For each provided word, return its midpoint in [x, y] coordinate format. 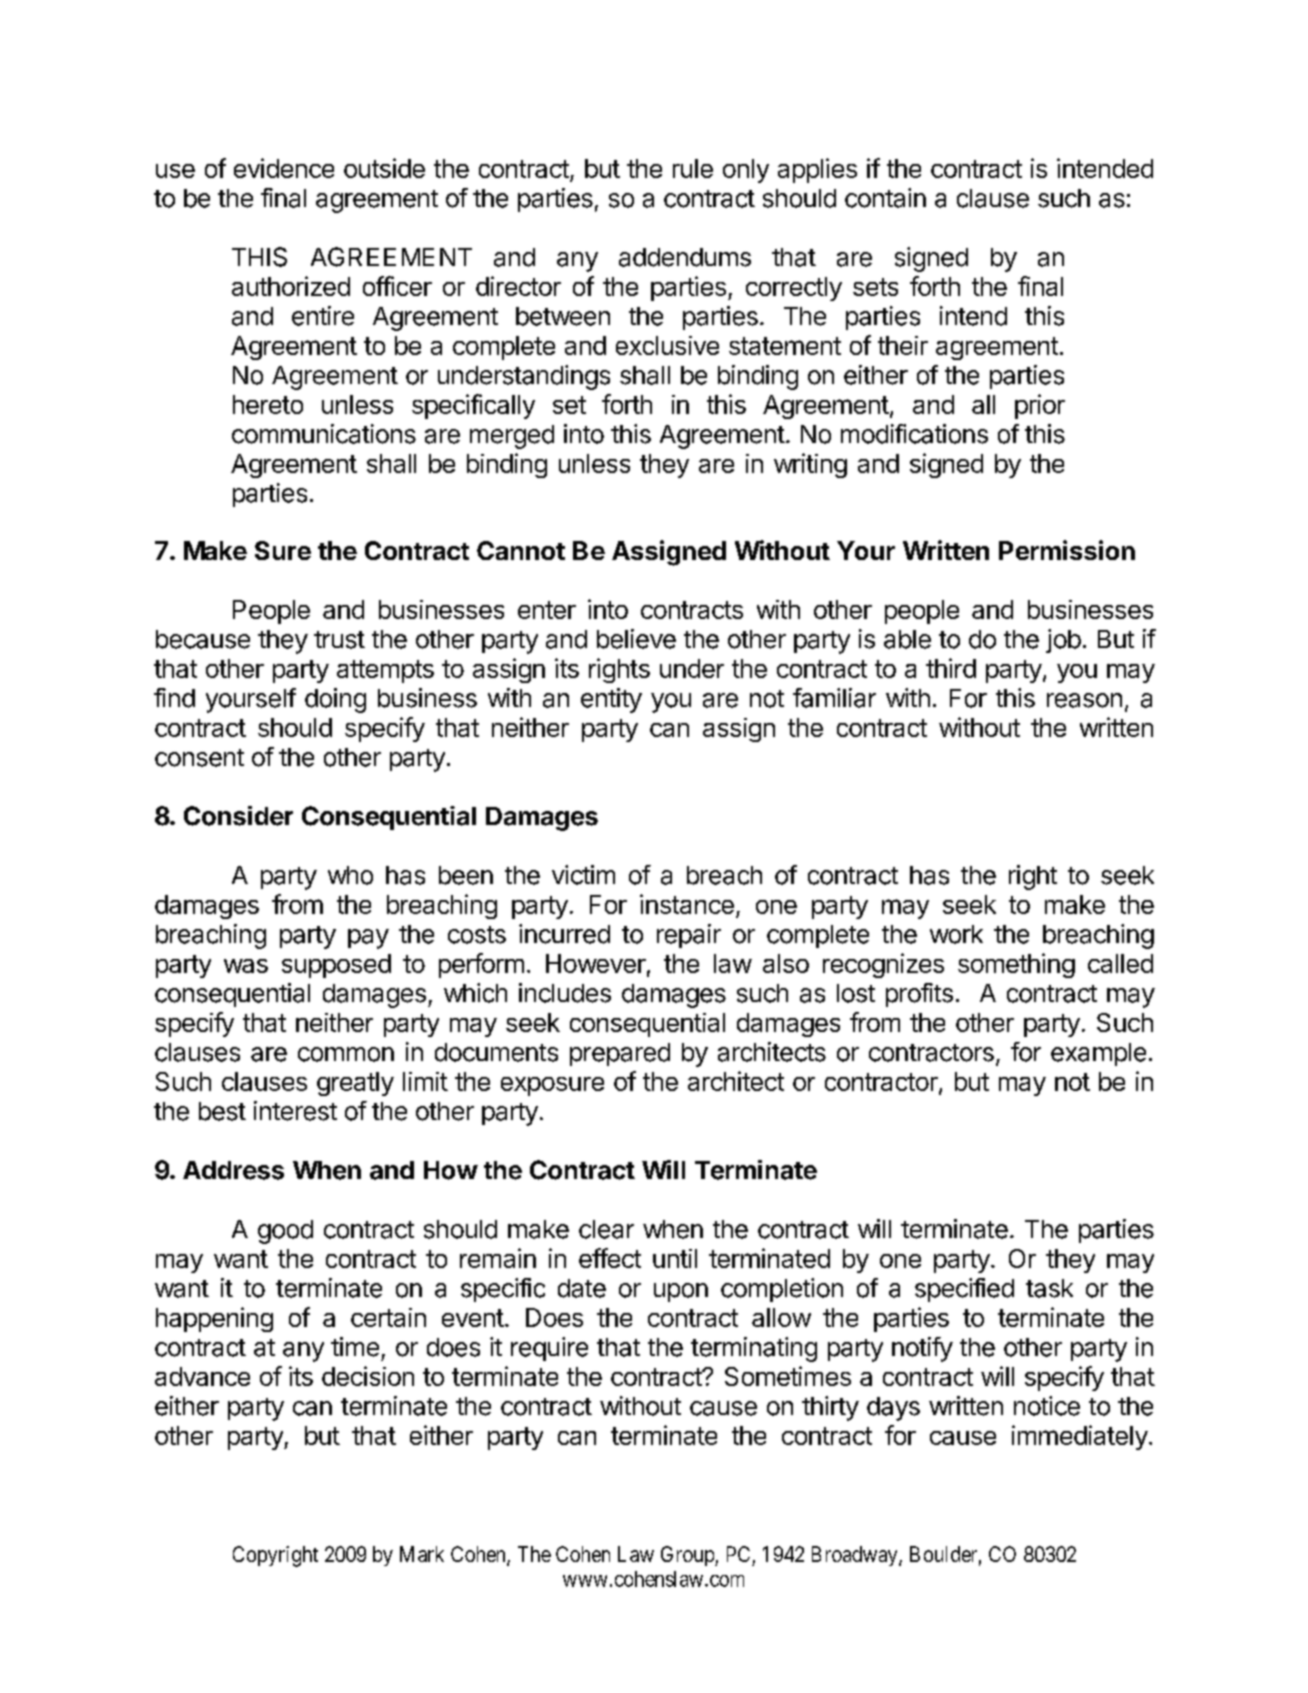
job [1063, 641]
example [1098, 1054]
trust [339, 640]
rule [693, 168]
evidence [284, 168]
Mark [422, 1554]
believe [636, 639]
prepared [620, 1054]
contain [885, 198]
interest [295, 1111]
